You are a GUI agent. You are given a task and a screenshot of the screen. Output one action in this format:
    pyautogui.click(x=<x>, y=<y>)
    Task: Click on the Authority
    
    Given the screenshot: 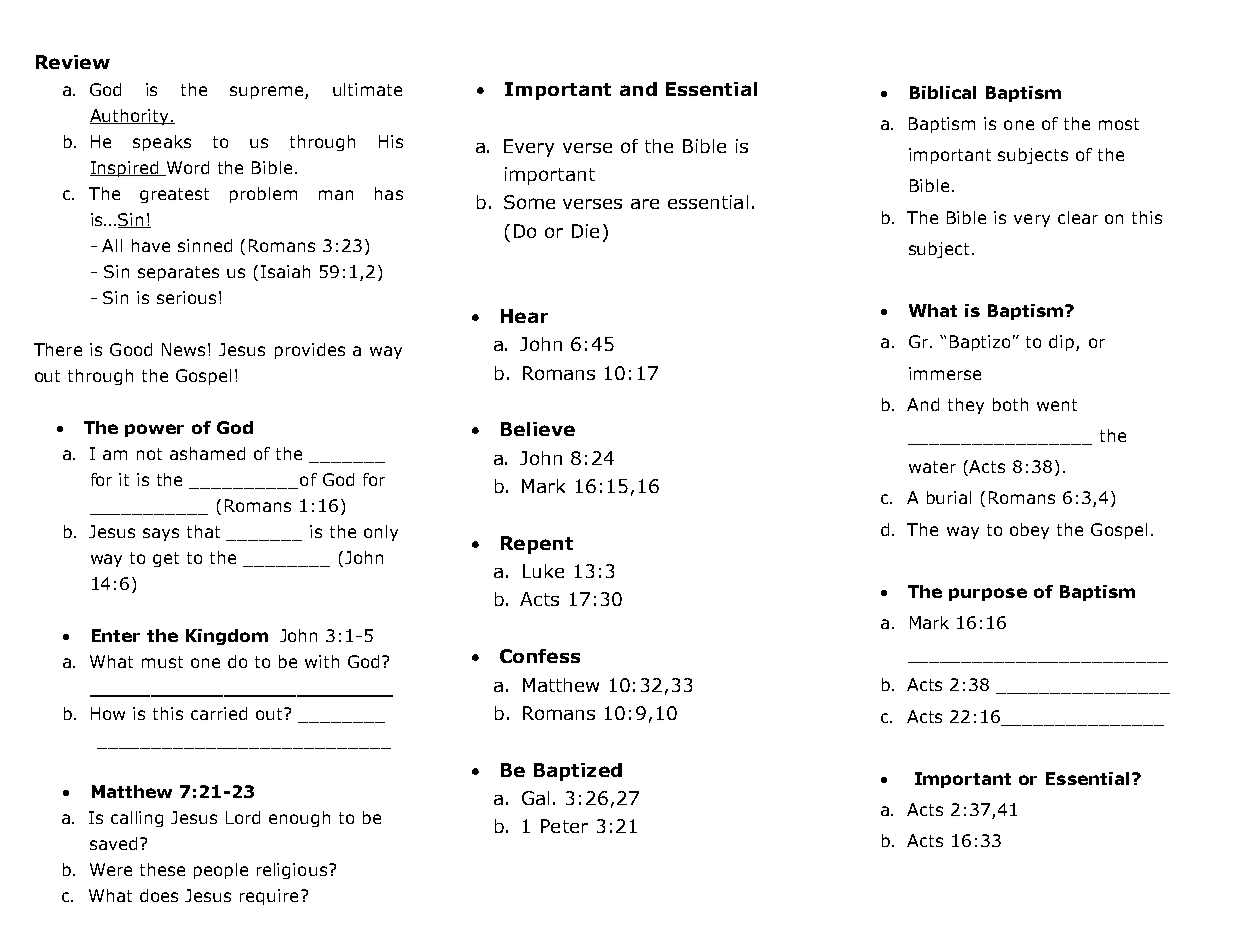 What is the action you would take?
    pyautogui.click(x=130, y=117)
